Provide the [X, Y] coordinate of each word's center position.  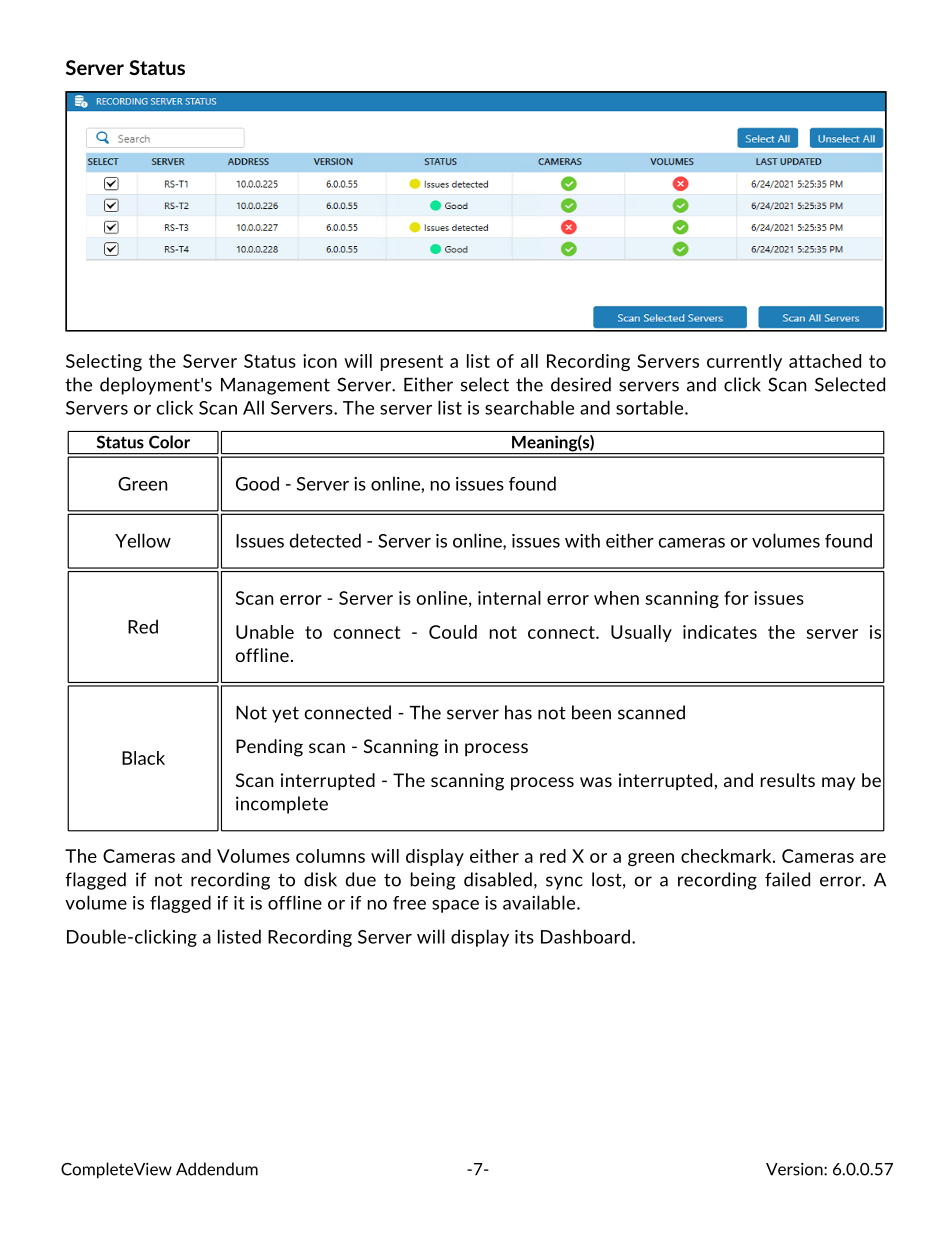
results [788, 780]
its [524, 937]
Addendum [217, 1169]
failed [787, 879]
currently [744, 362]
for [736, 598]
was [596, 782]
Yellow [143, 540]
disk [320, 879]
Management [275, 386]
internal [509, 598]
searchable [529, 407]
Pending [269, 748]
